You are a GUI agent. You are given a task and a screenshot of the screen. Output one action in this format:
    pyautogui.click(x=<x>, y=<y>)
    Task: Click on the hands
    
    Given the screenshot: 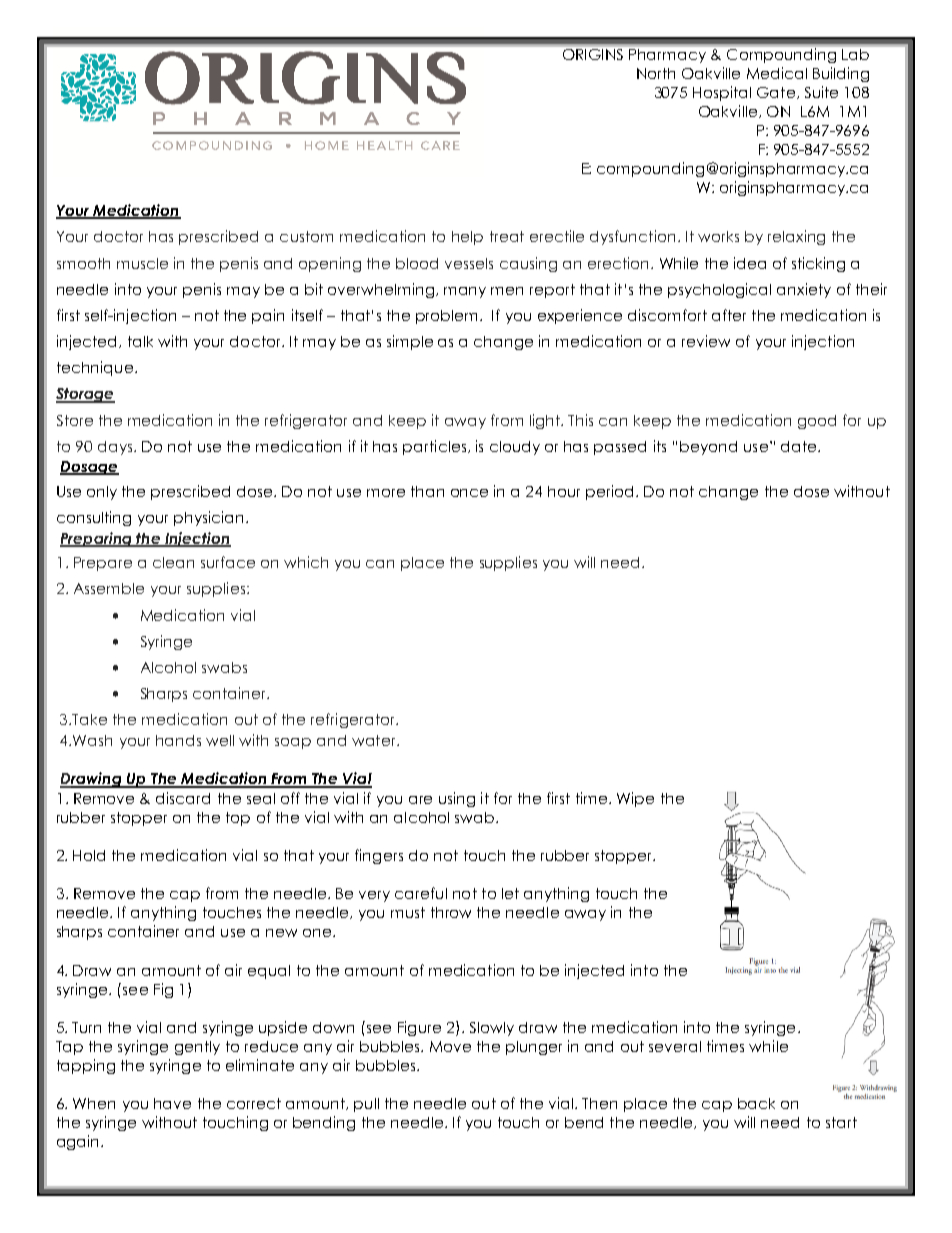 What is the action you would take?
    pyautogui.click(x=178, y=740)
